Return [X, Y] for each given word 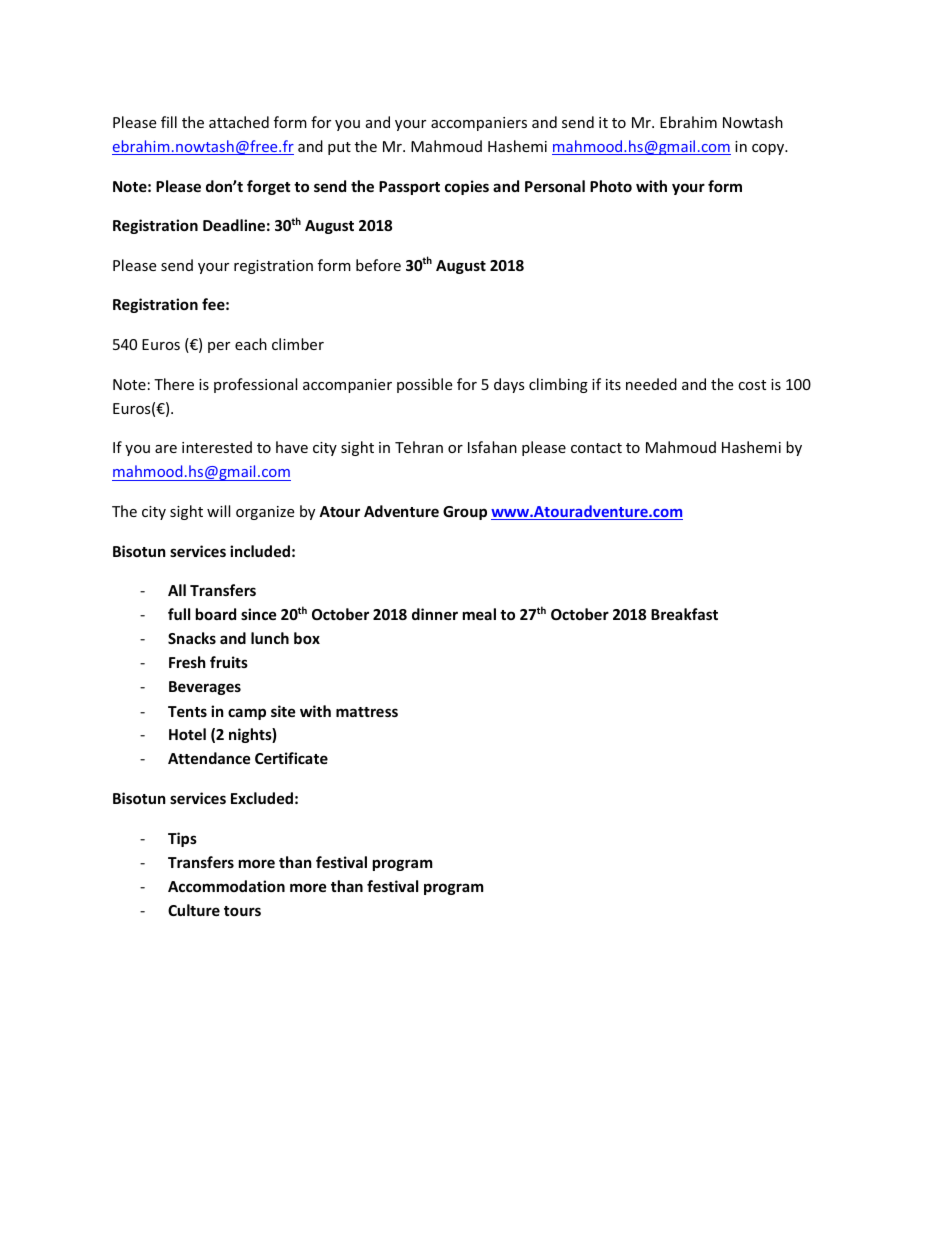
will [218, 511]
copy [769, 149]
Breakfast [684, 614]
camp [247, 714]
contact [596, 448]
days [509, 385]
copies [467, 187]
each [251, 344]
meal [479, 614]
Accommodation [226, 886]
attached [239, 122]
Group [465, 513]
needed [651, 384]
